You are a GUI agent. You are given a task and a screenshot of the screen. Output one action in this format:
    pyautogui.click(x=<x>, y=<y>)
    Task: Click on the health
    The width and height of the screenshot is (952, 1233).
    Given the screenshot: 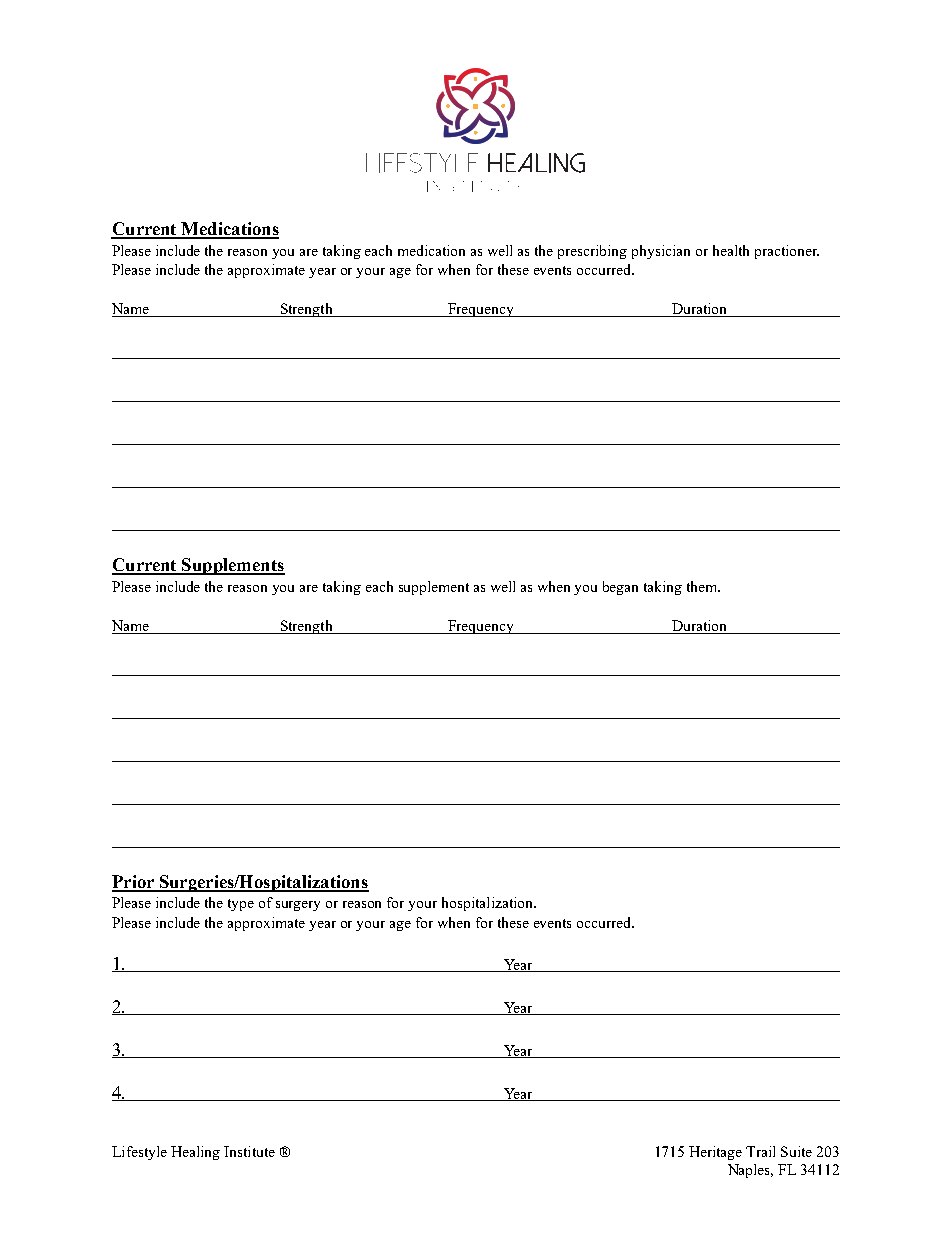 What is the action you would take?
    pyautogui.click(x=731, y=250)
